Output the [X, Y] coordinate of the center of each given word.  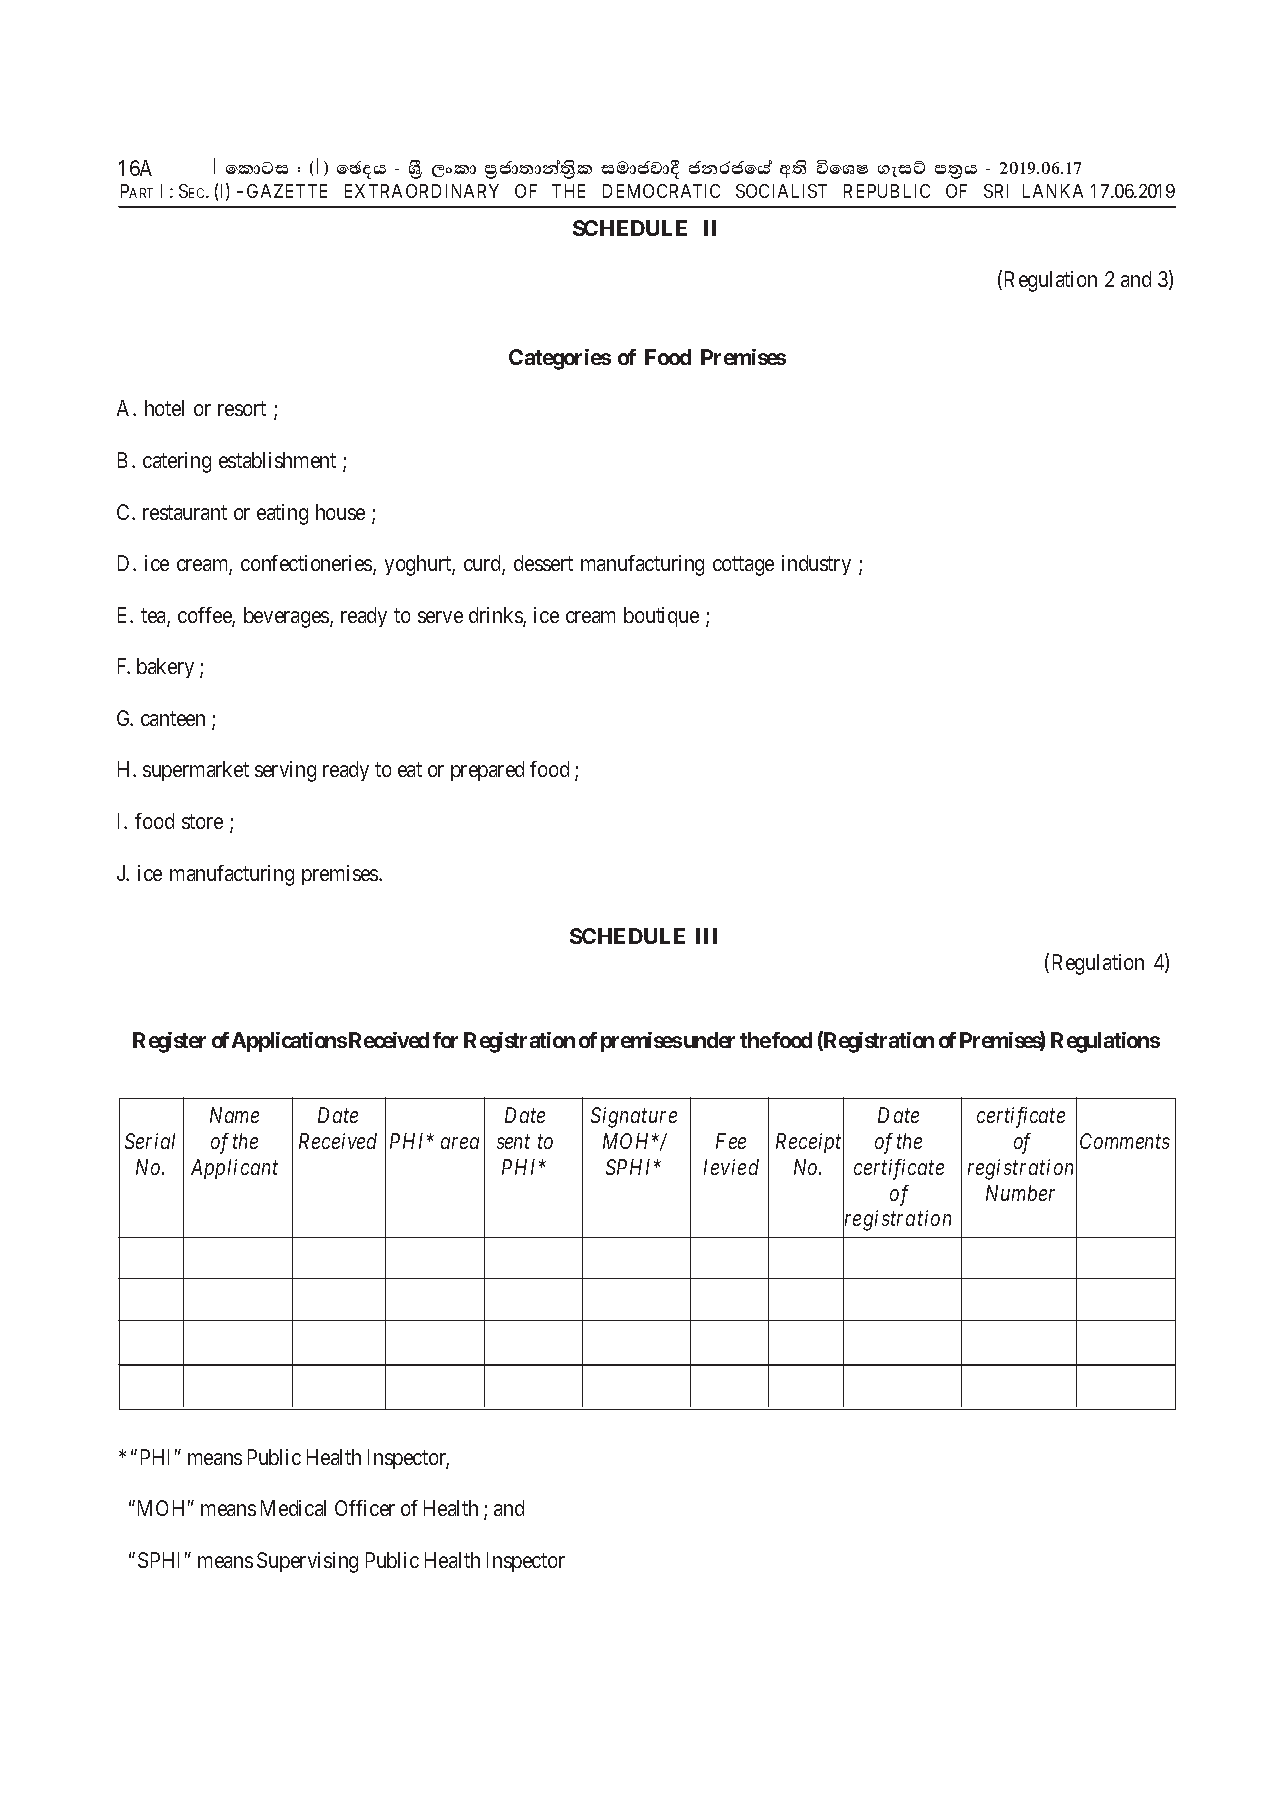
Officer [365, 1508]
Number [1020, 1193]
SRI [996, 191]
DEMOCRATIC [661, 191]
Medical [293, 1508]
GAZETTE [287, 191]
